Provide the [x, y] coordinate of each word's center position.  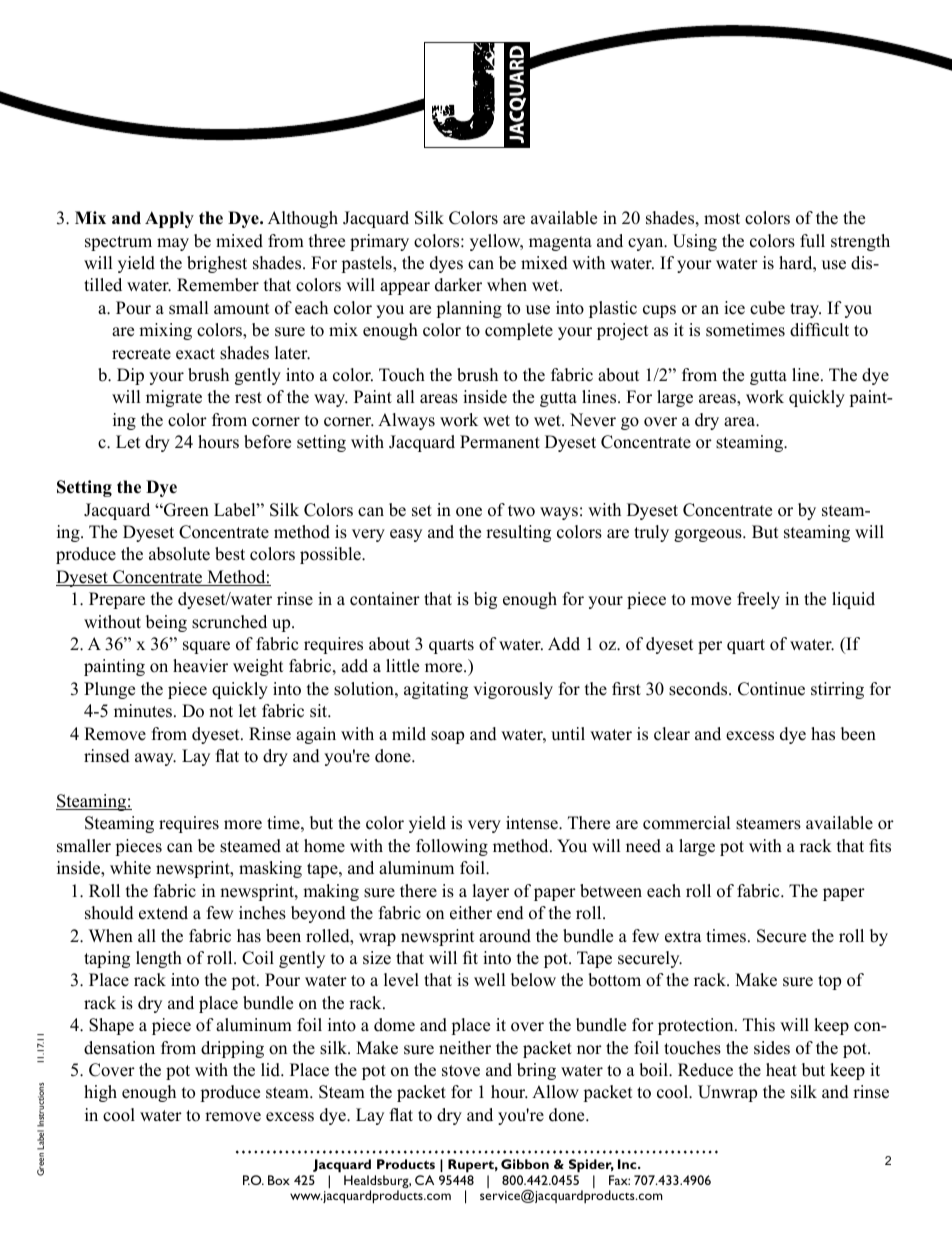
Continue [771, 689]
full [812, 241]
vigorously [513, 690]
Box [279, 1180]
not [221, 712]
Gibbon [525, 1164]
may [173, 244]
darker [458, 285]
